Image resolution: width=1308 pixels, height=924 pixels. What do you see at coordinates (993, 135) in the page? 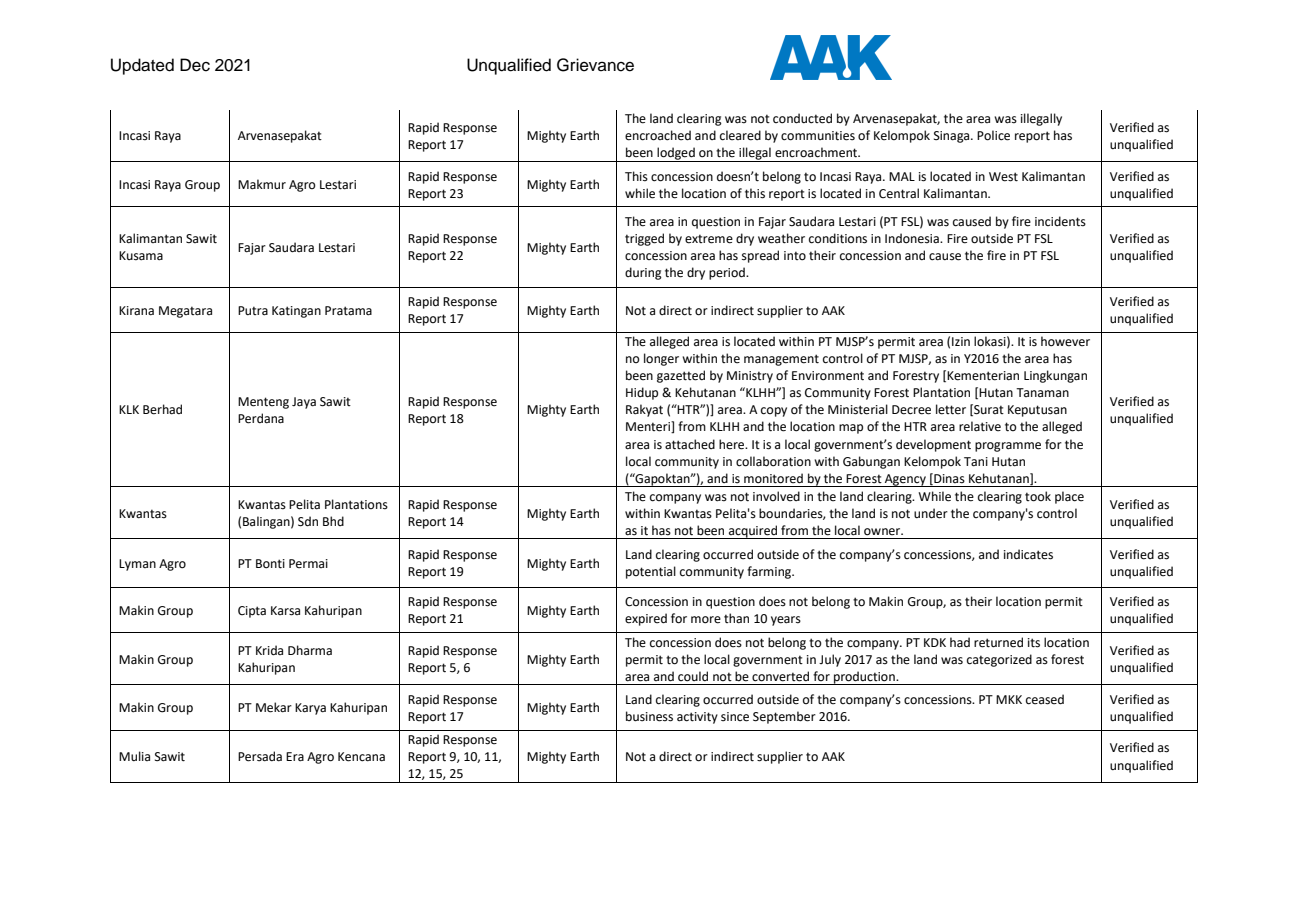
I see `Police` at bounding box center [993, 135].
